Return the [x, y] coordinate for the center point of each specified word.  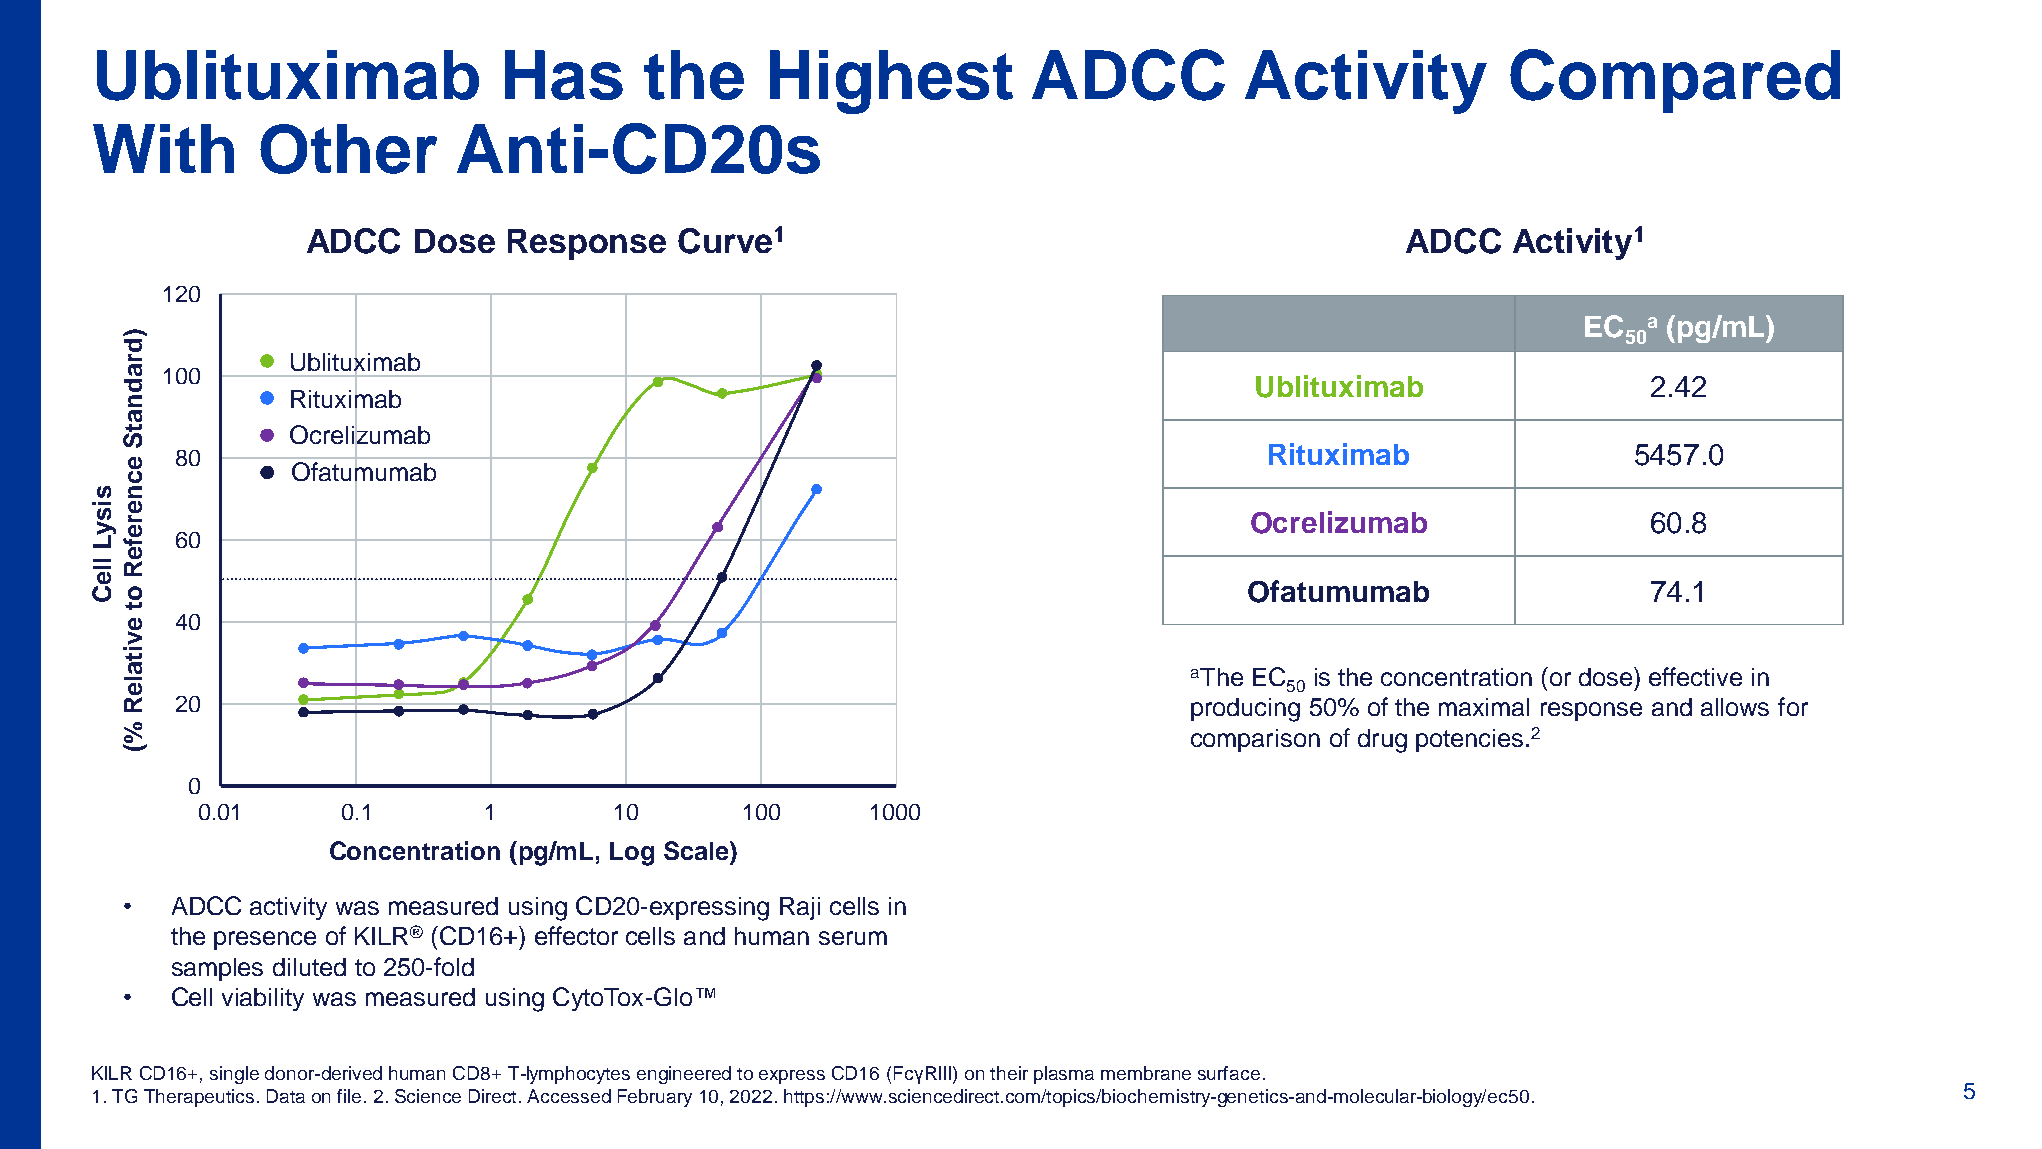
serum [853, 938]
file [349, 1096]
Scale [697, 850]
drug [1382, 741]
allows [1735, 707]
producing [1245, 710]
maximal [1484, 707]
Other [348, 149]
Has [564, 75]
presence [265, 940]
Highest [891, 82]
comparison [1255, 740]
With [163, 148]
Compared [1675, 81]
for [1793, 706]
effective [1695, 676]
